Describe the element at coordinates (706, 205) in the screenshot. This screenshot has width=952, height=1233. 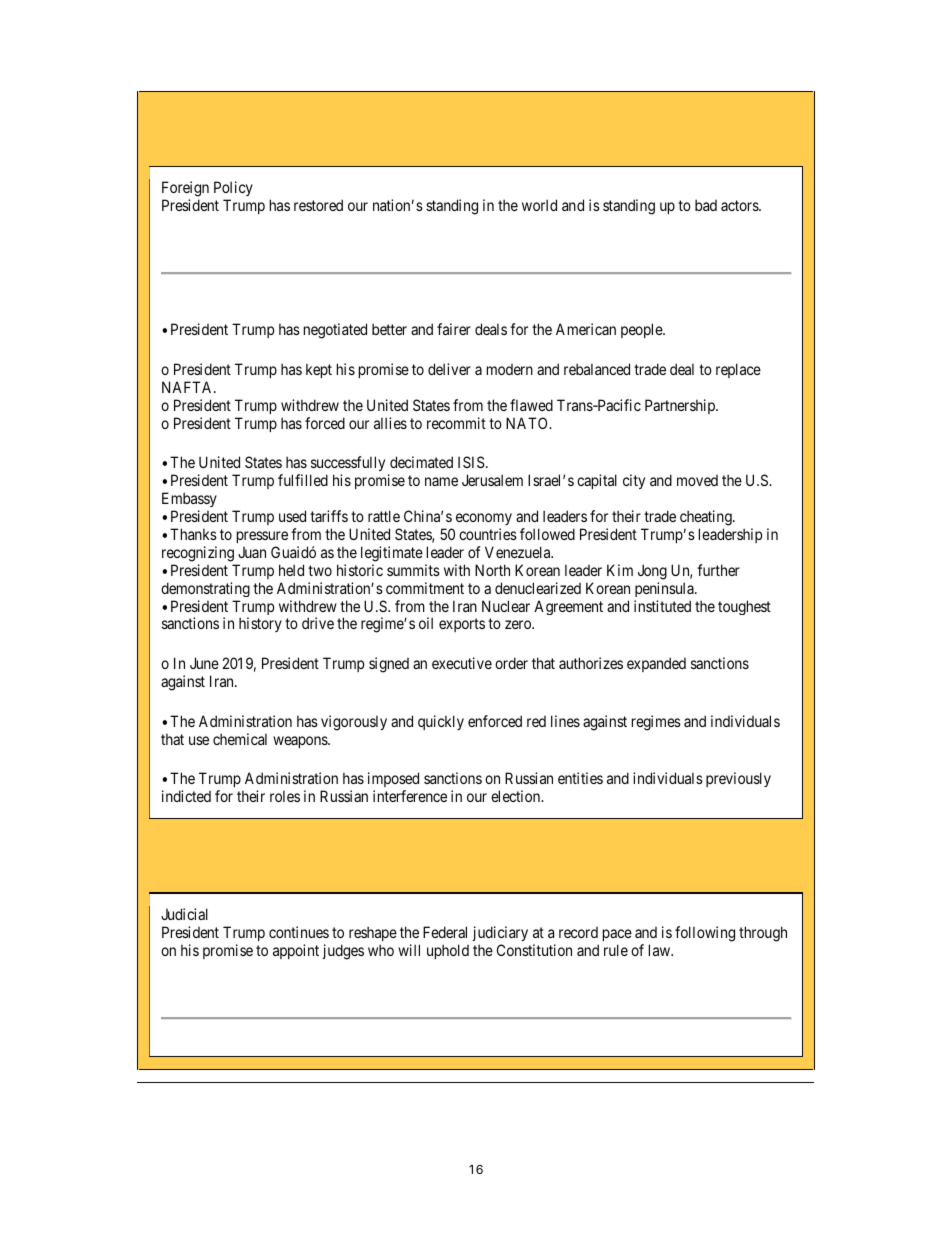
I see `bad` at that location.
